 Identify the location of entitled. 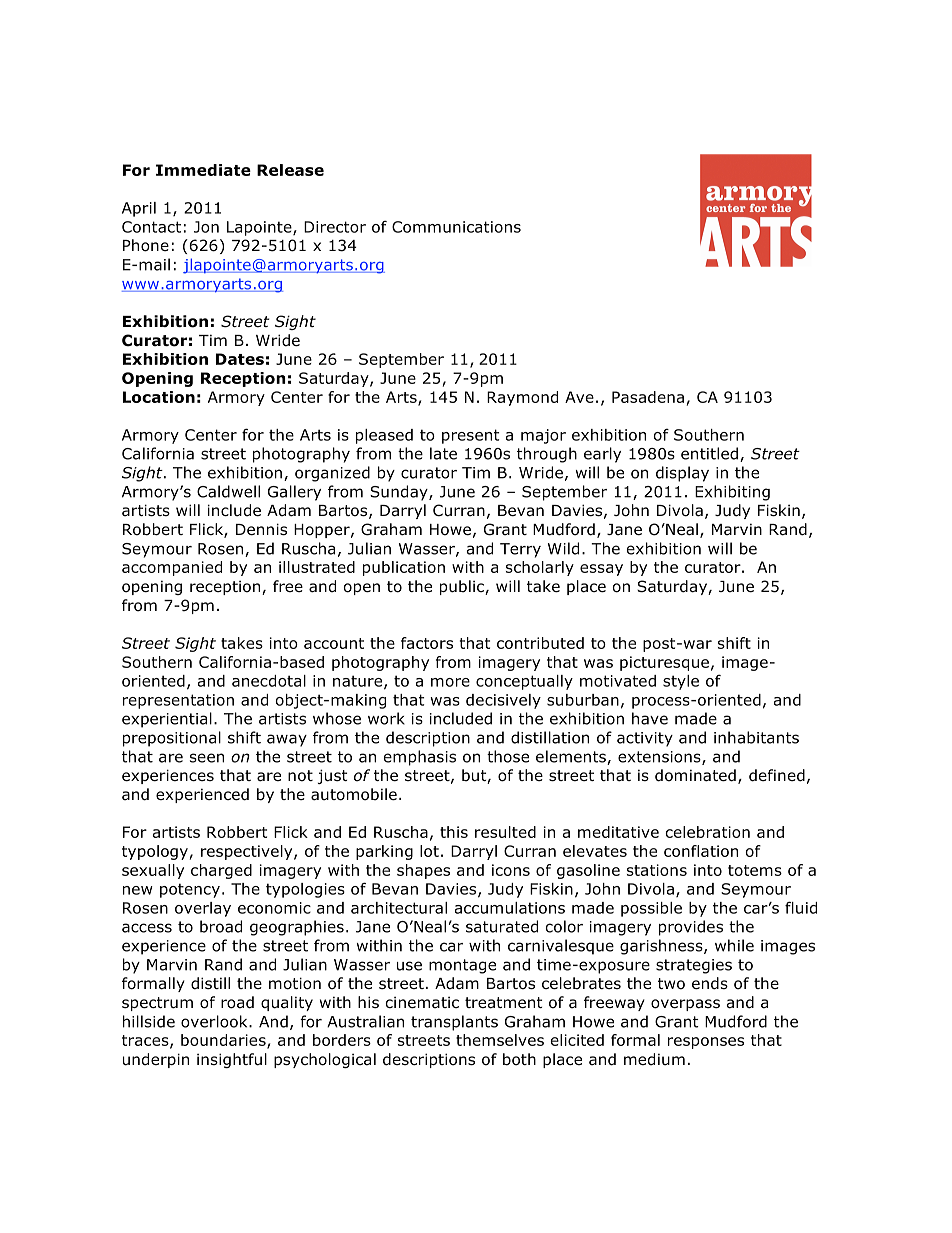
(709, 453).
